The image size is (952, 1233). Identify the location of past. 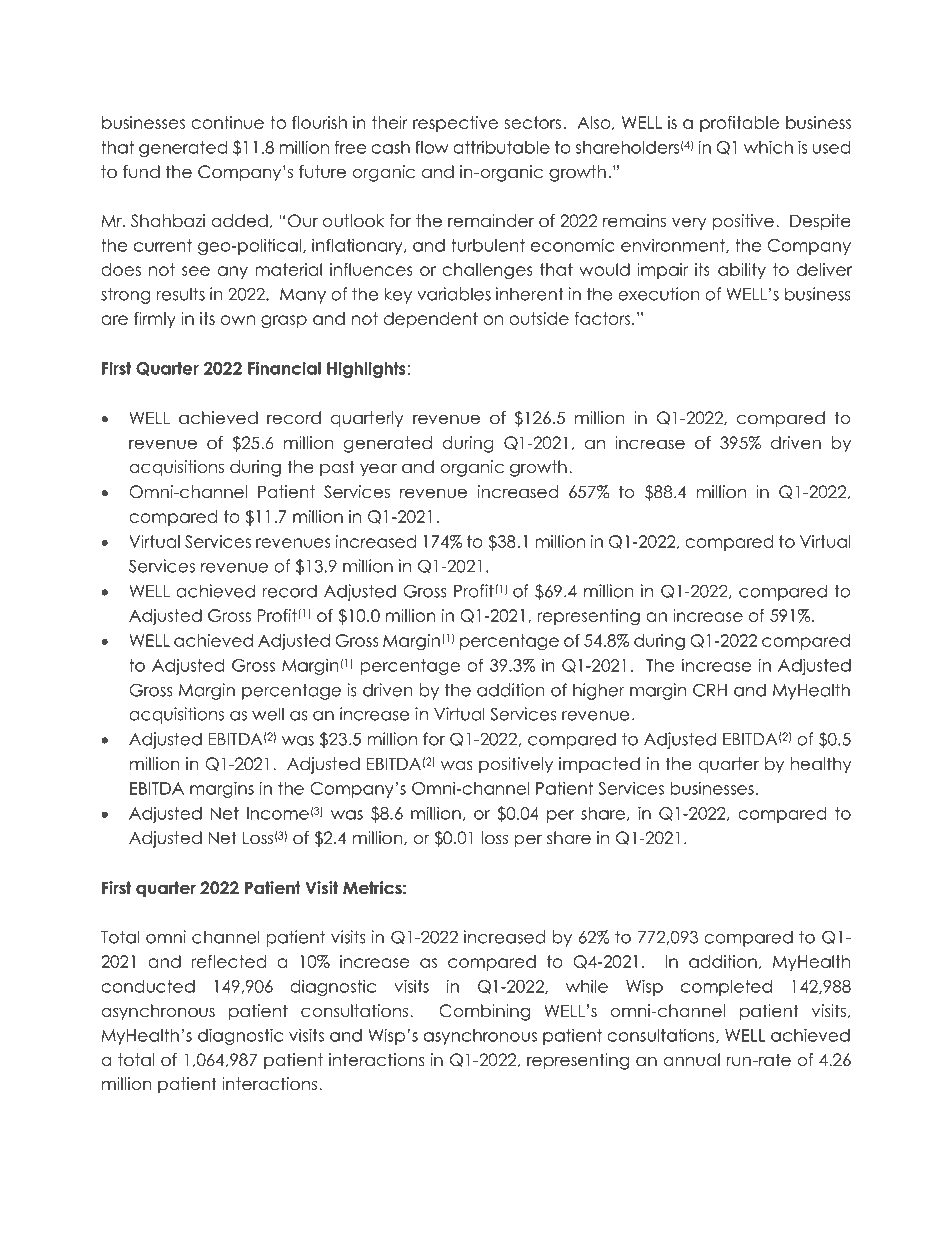
(337, 468).
